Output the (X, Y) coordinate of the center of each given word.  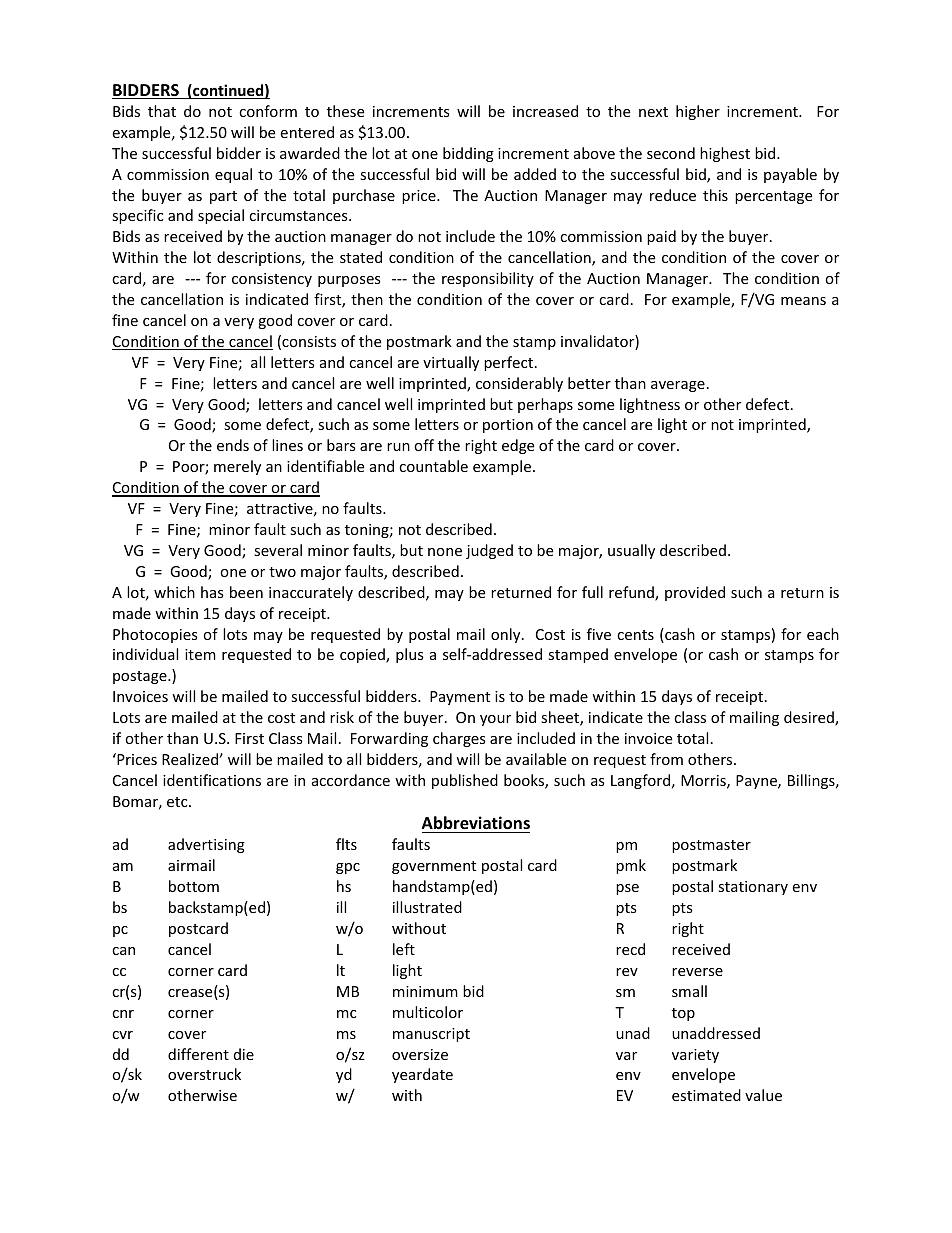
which (174, 592)
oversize (420, 1054)
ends (233, 445)
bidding (468, 154)
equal (233, 175)
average (678, 386)
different (198, 1054)
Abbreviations (476, 824)
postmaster (711, 846)
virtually (451, 363)
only (507, 635)
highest (725, 154)
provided (695, 593)
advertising (206, 845)
